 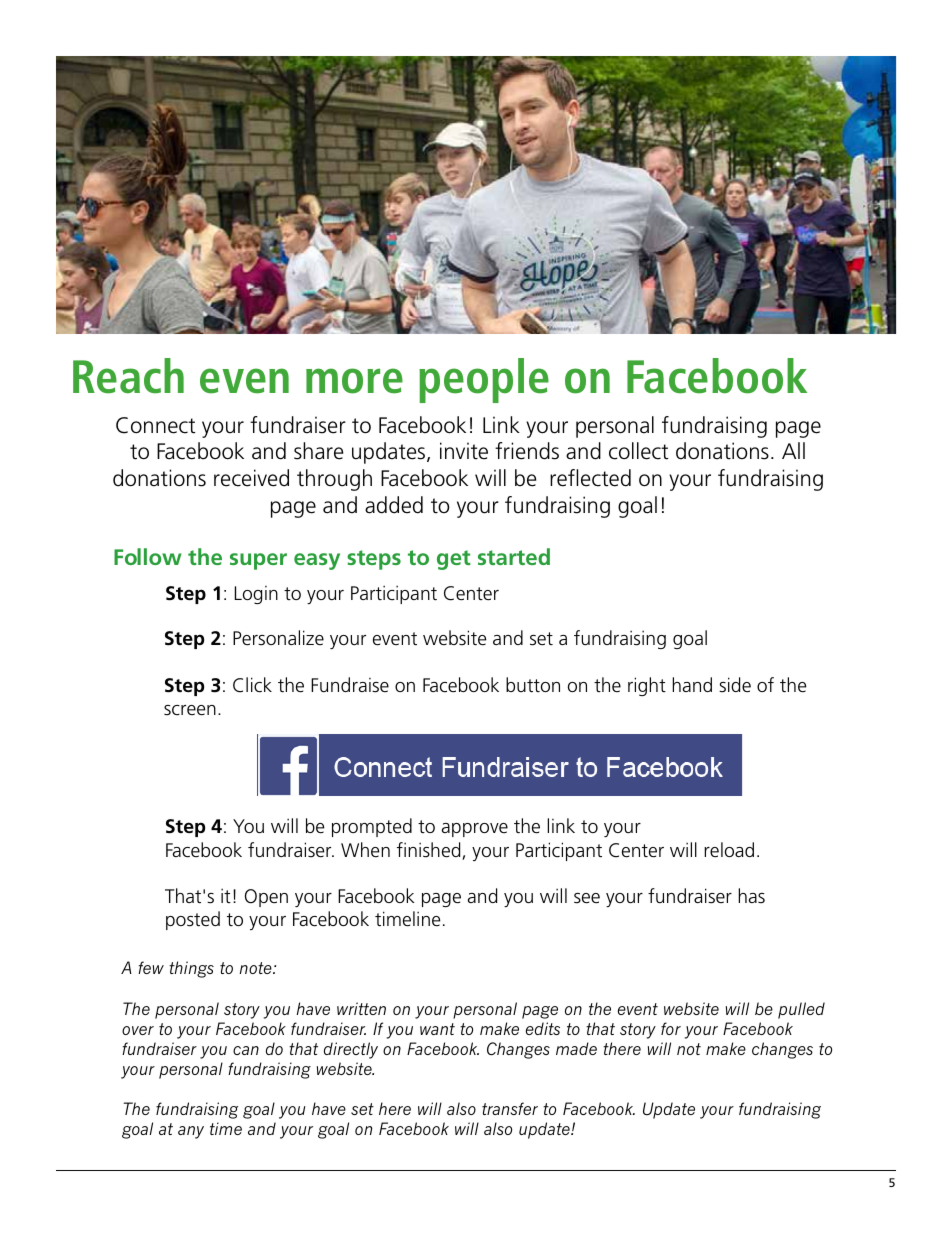 I want to click on screen, so click(x=190, y=710).
